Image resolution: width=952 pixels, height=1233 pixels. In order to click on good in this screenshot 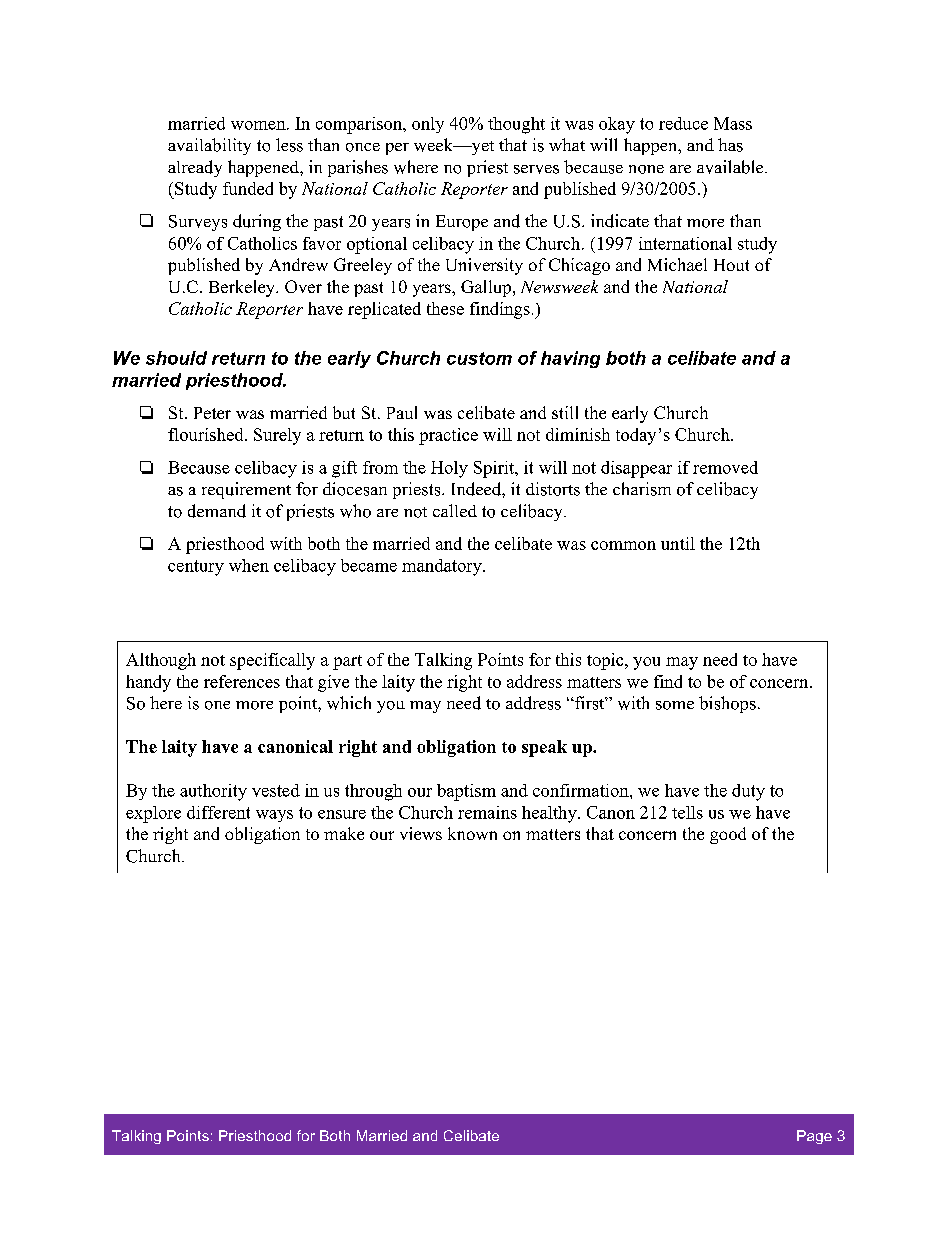, I will do `click(728, 835)`.
